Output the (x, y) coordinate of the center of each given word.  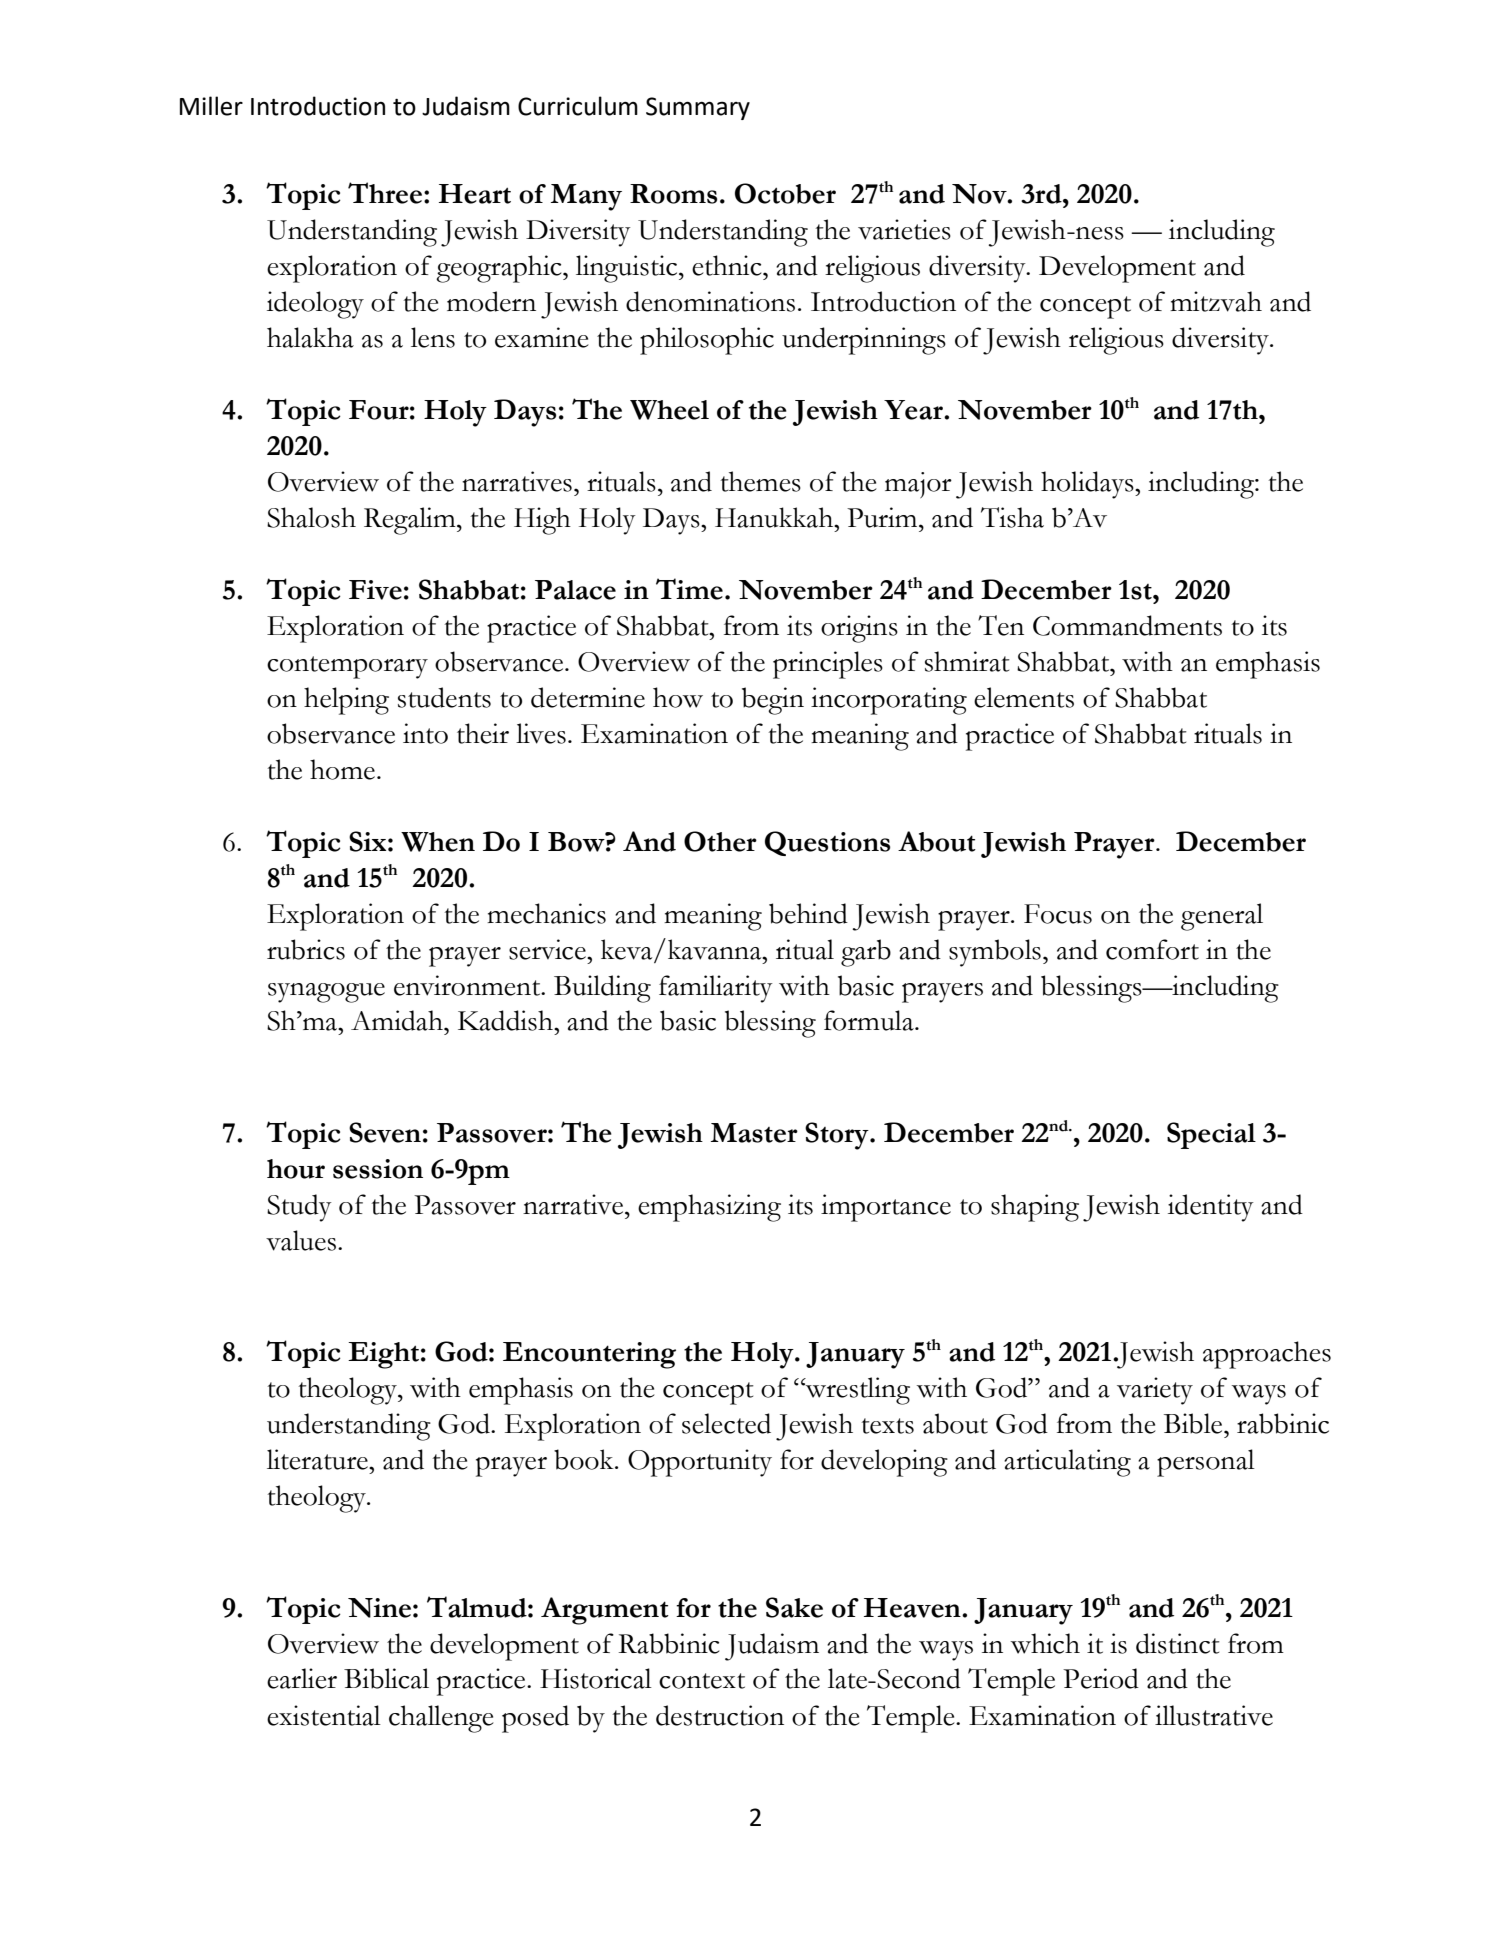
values (301, 1240)
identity (1211, 1208)
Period (1101, 1678)
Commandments (1127, 625)
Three (386, 193)
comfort (1152, 949)
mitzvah (1216, 301)
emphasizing (709, 1208)
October (785, 193)
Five (375, 590)
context (702, 1681)
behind (808, 913)
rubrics (306, 949)
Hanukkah (775, 517)
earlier (302, 1678)
